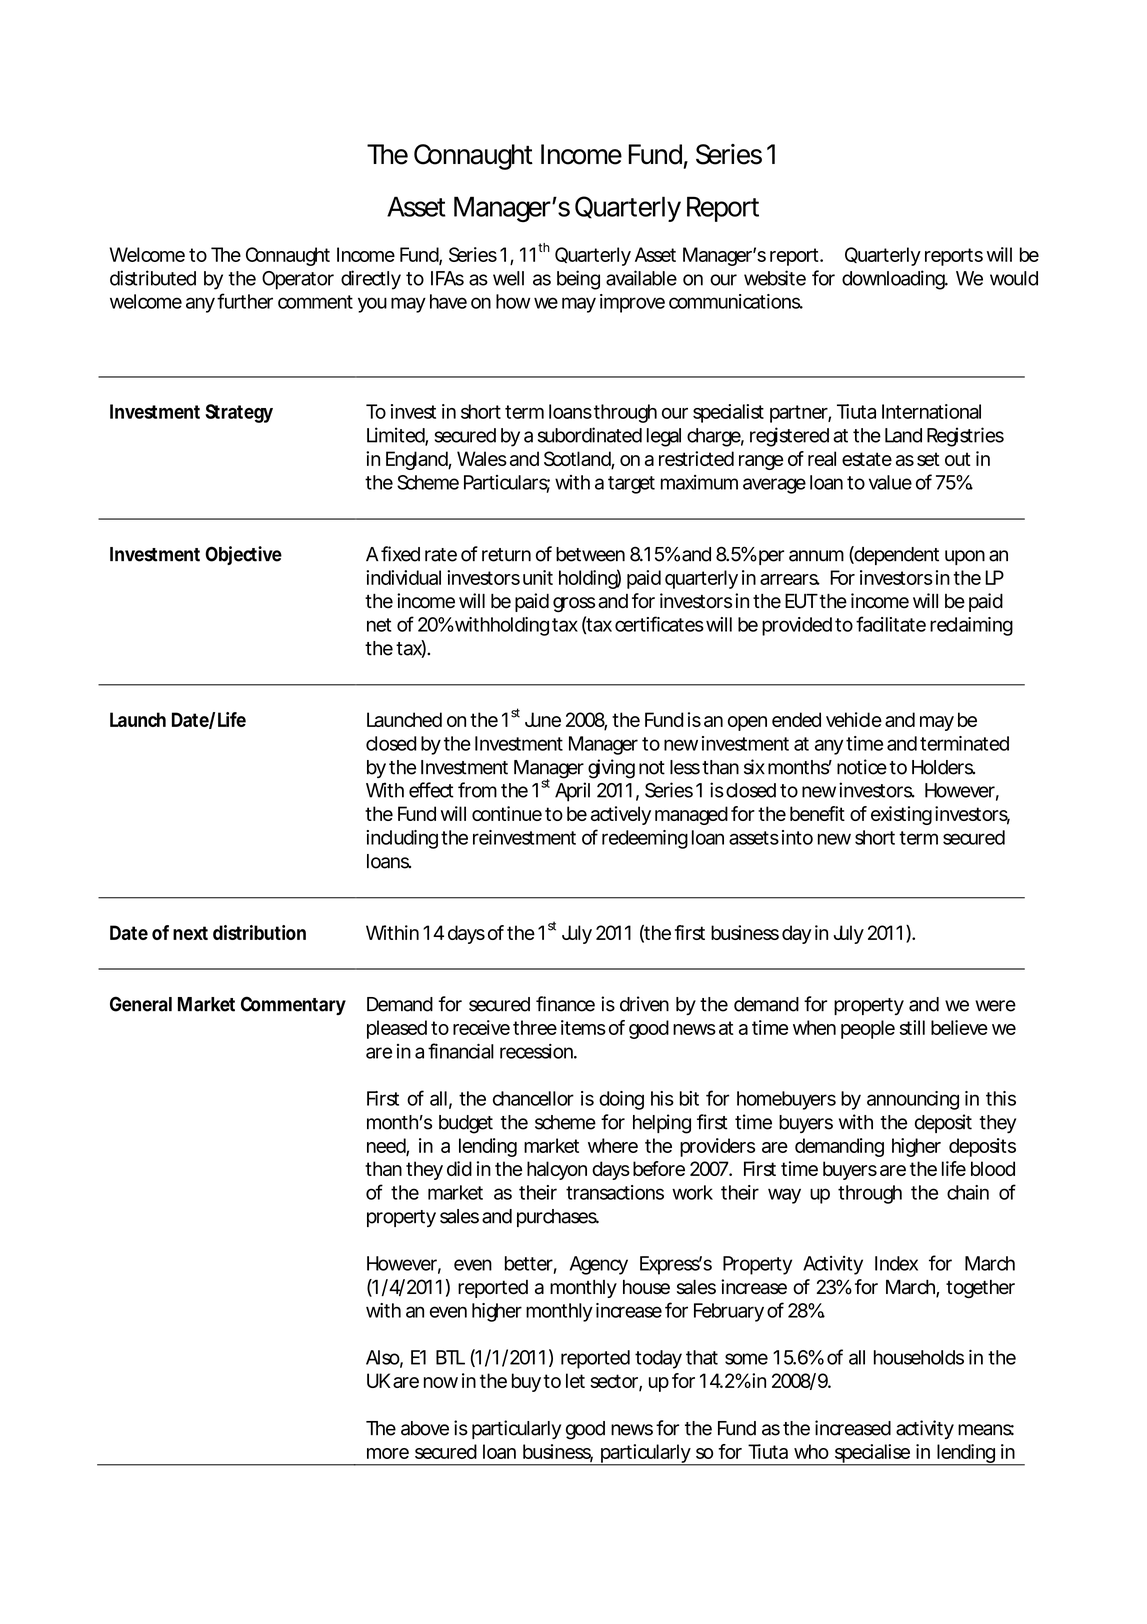  What do you see at coordinates (872, 1455) in the screenshot?
I see `specialise` at bounding box center [872, 1455].
